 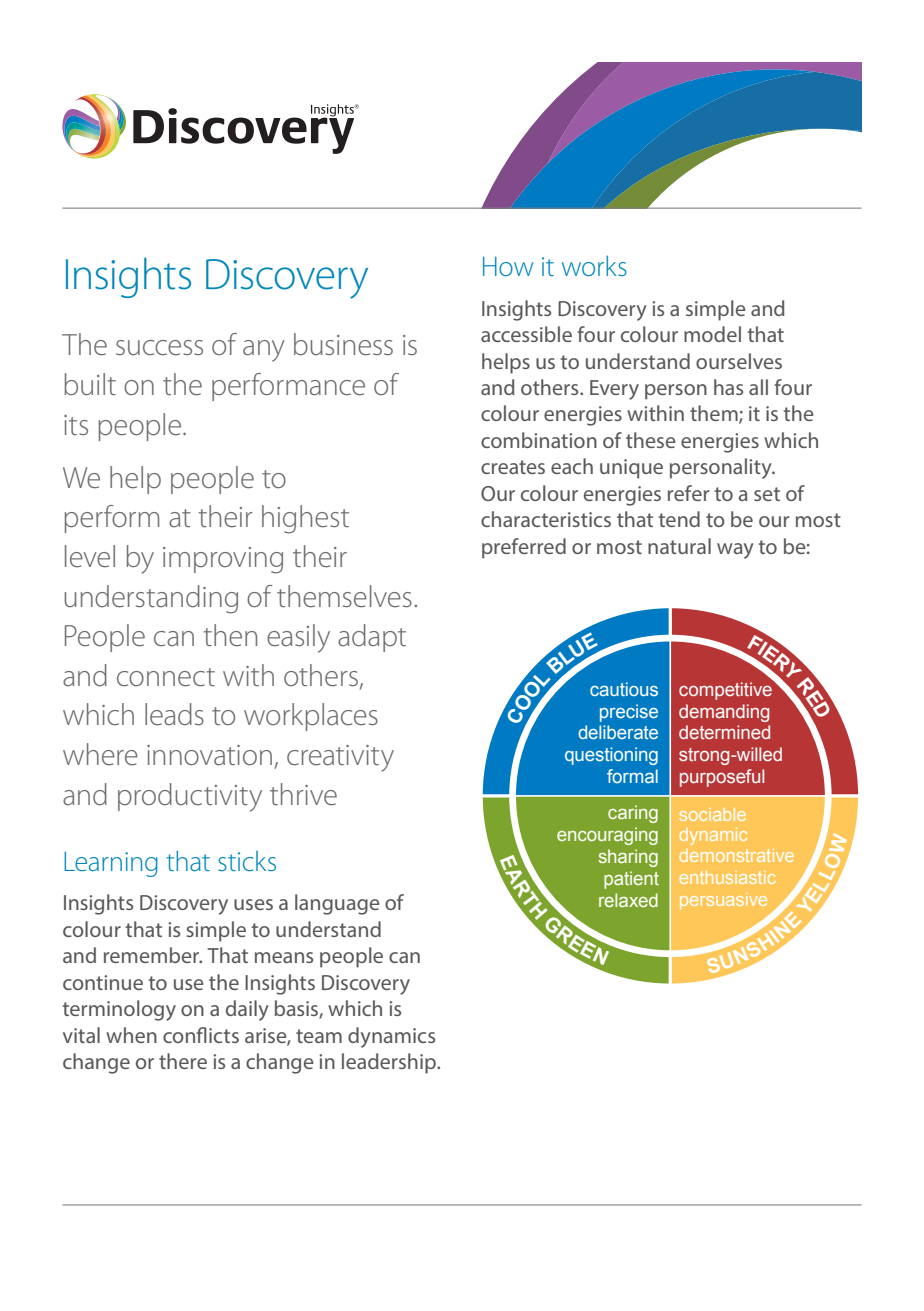 What do you see at coordinates (508, 266) in the image?
I see `How` at bounding box center [508, 266].
